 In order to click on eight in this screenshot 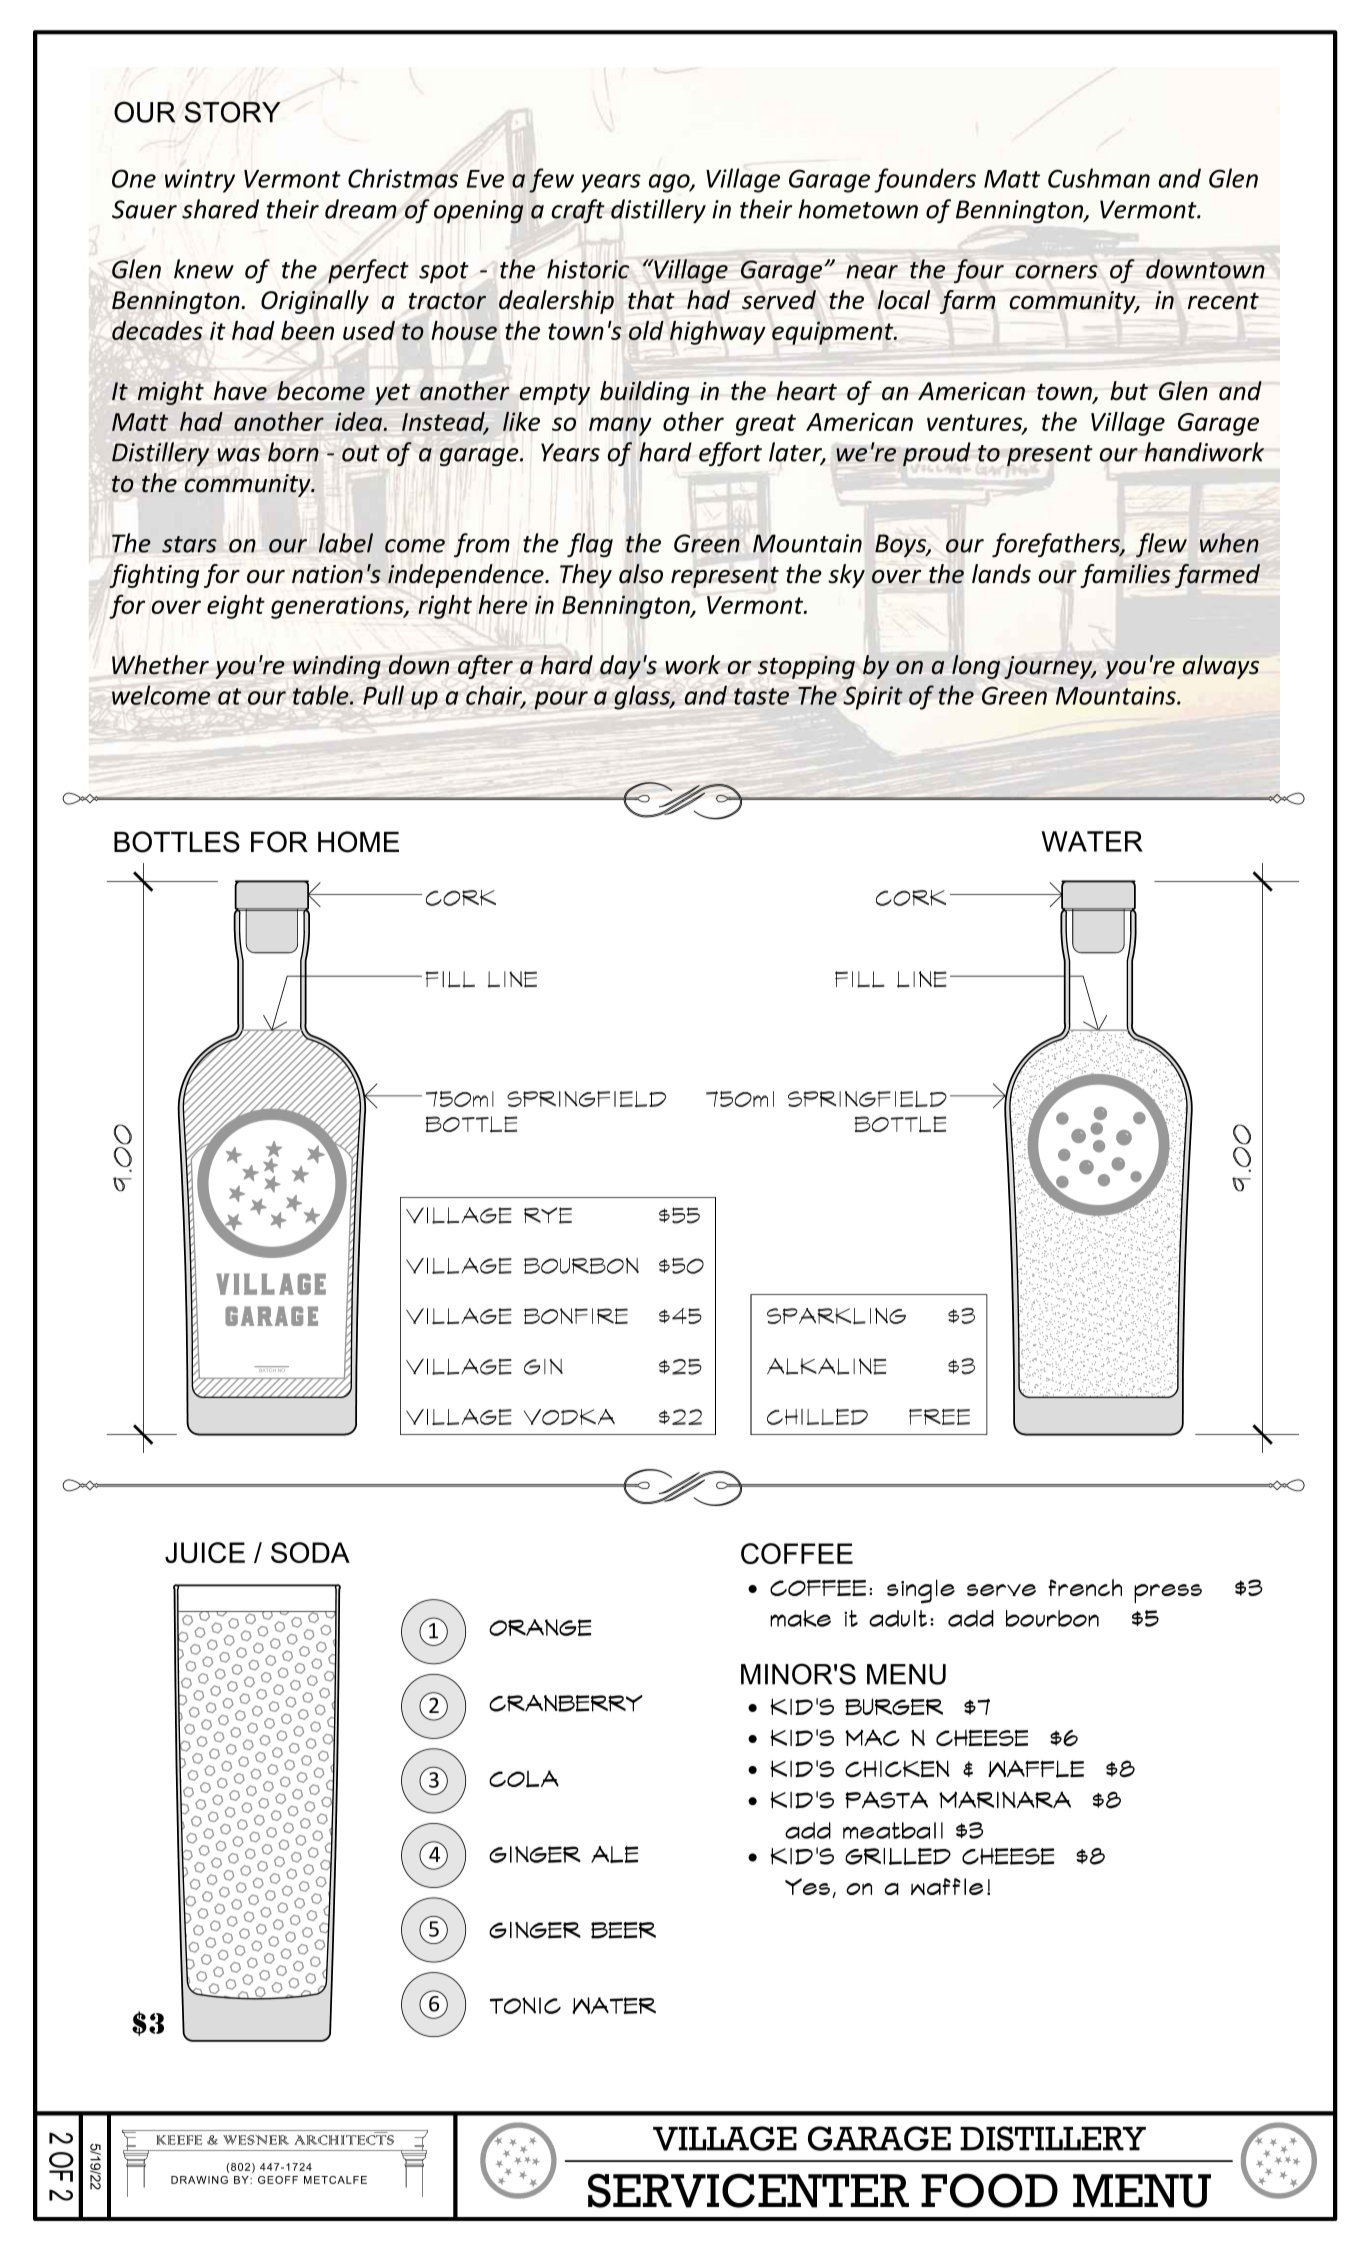, I will do `click(236, 607)`.
